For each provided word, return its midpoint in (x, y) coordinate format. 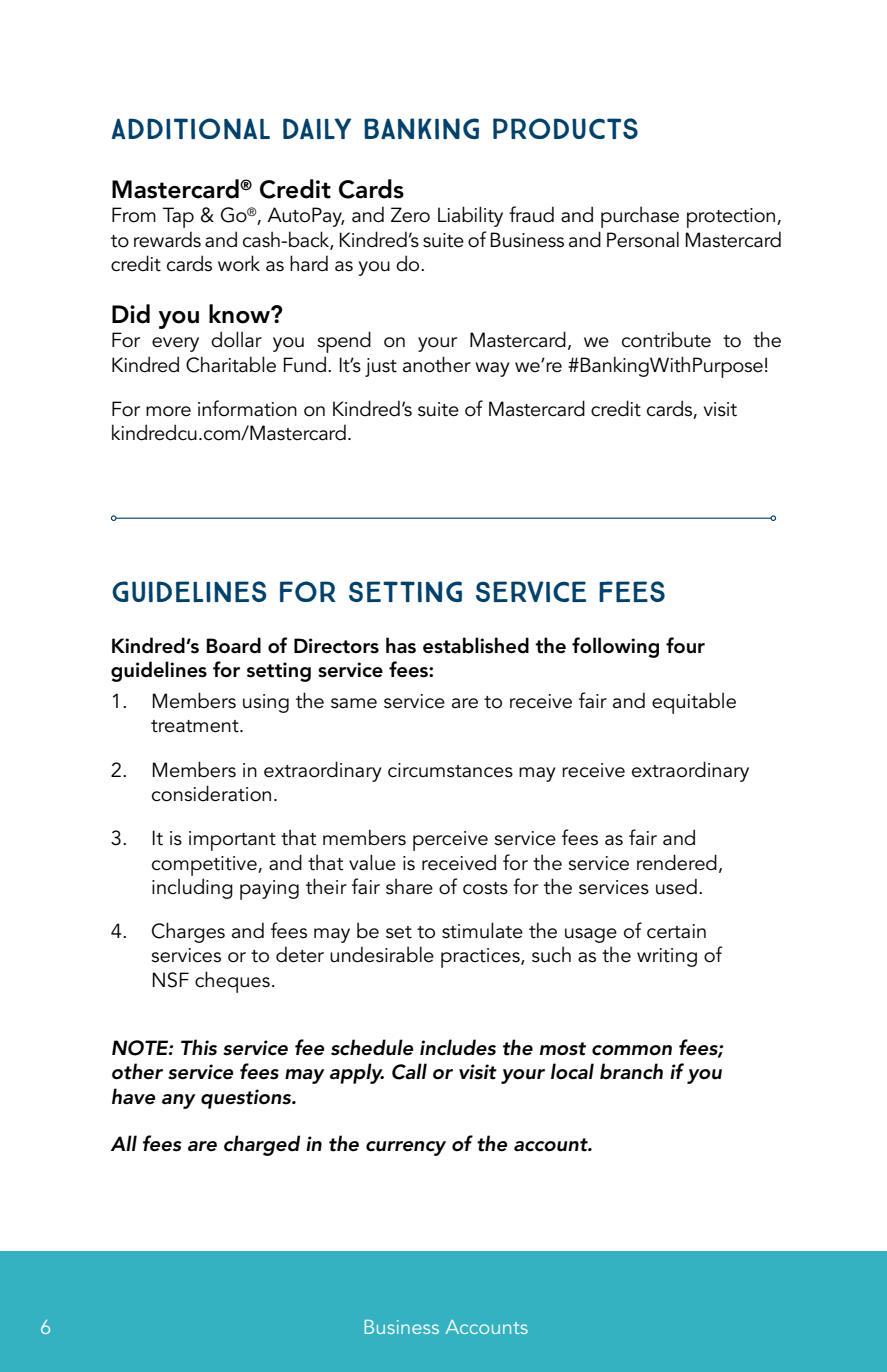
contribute (666, 339)
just (381, 367)
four (685, 645)
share (409, 886)
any (179, 1101)
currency (406, 1148)
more (168, 411)
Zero (410, 215)
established (476, 645)
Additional (191, 128)
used (676, 886)
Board (233, 645)
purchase (640, 217)
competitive (205, 866)
